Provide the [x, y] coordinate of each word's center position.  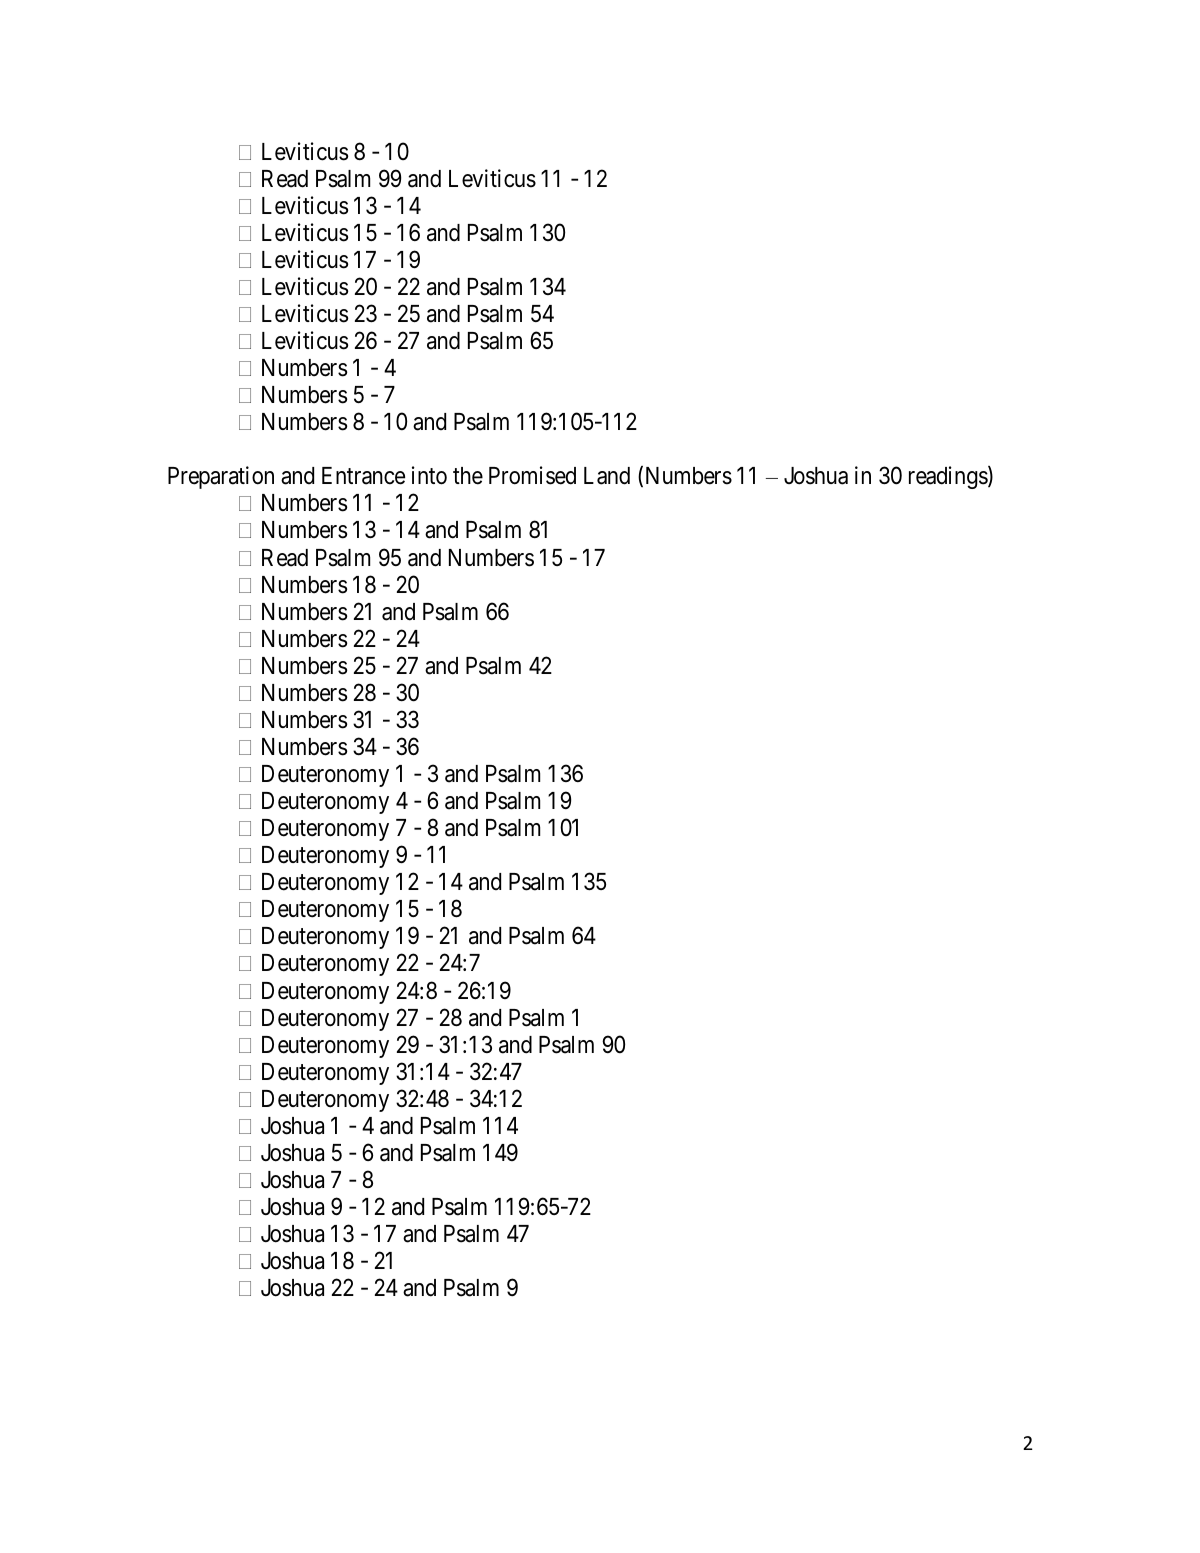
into [429, 475]
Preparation [221, 477]
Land [607, 476]
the [468, 476]
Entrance [363, 476]
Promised [532, 475]
